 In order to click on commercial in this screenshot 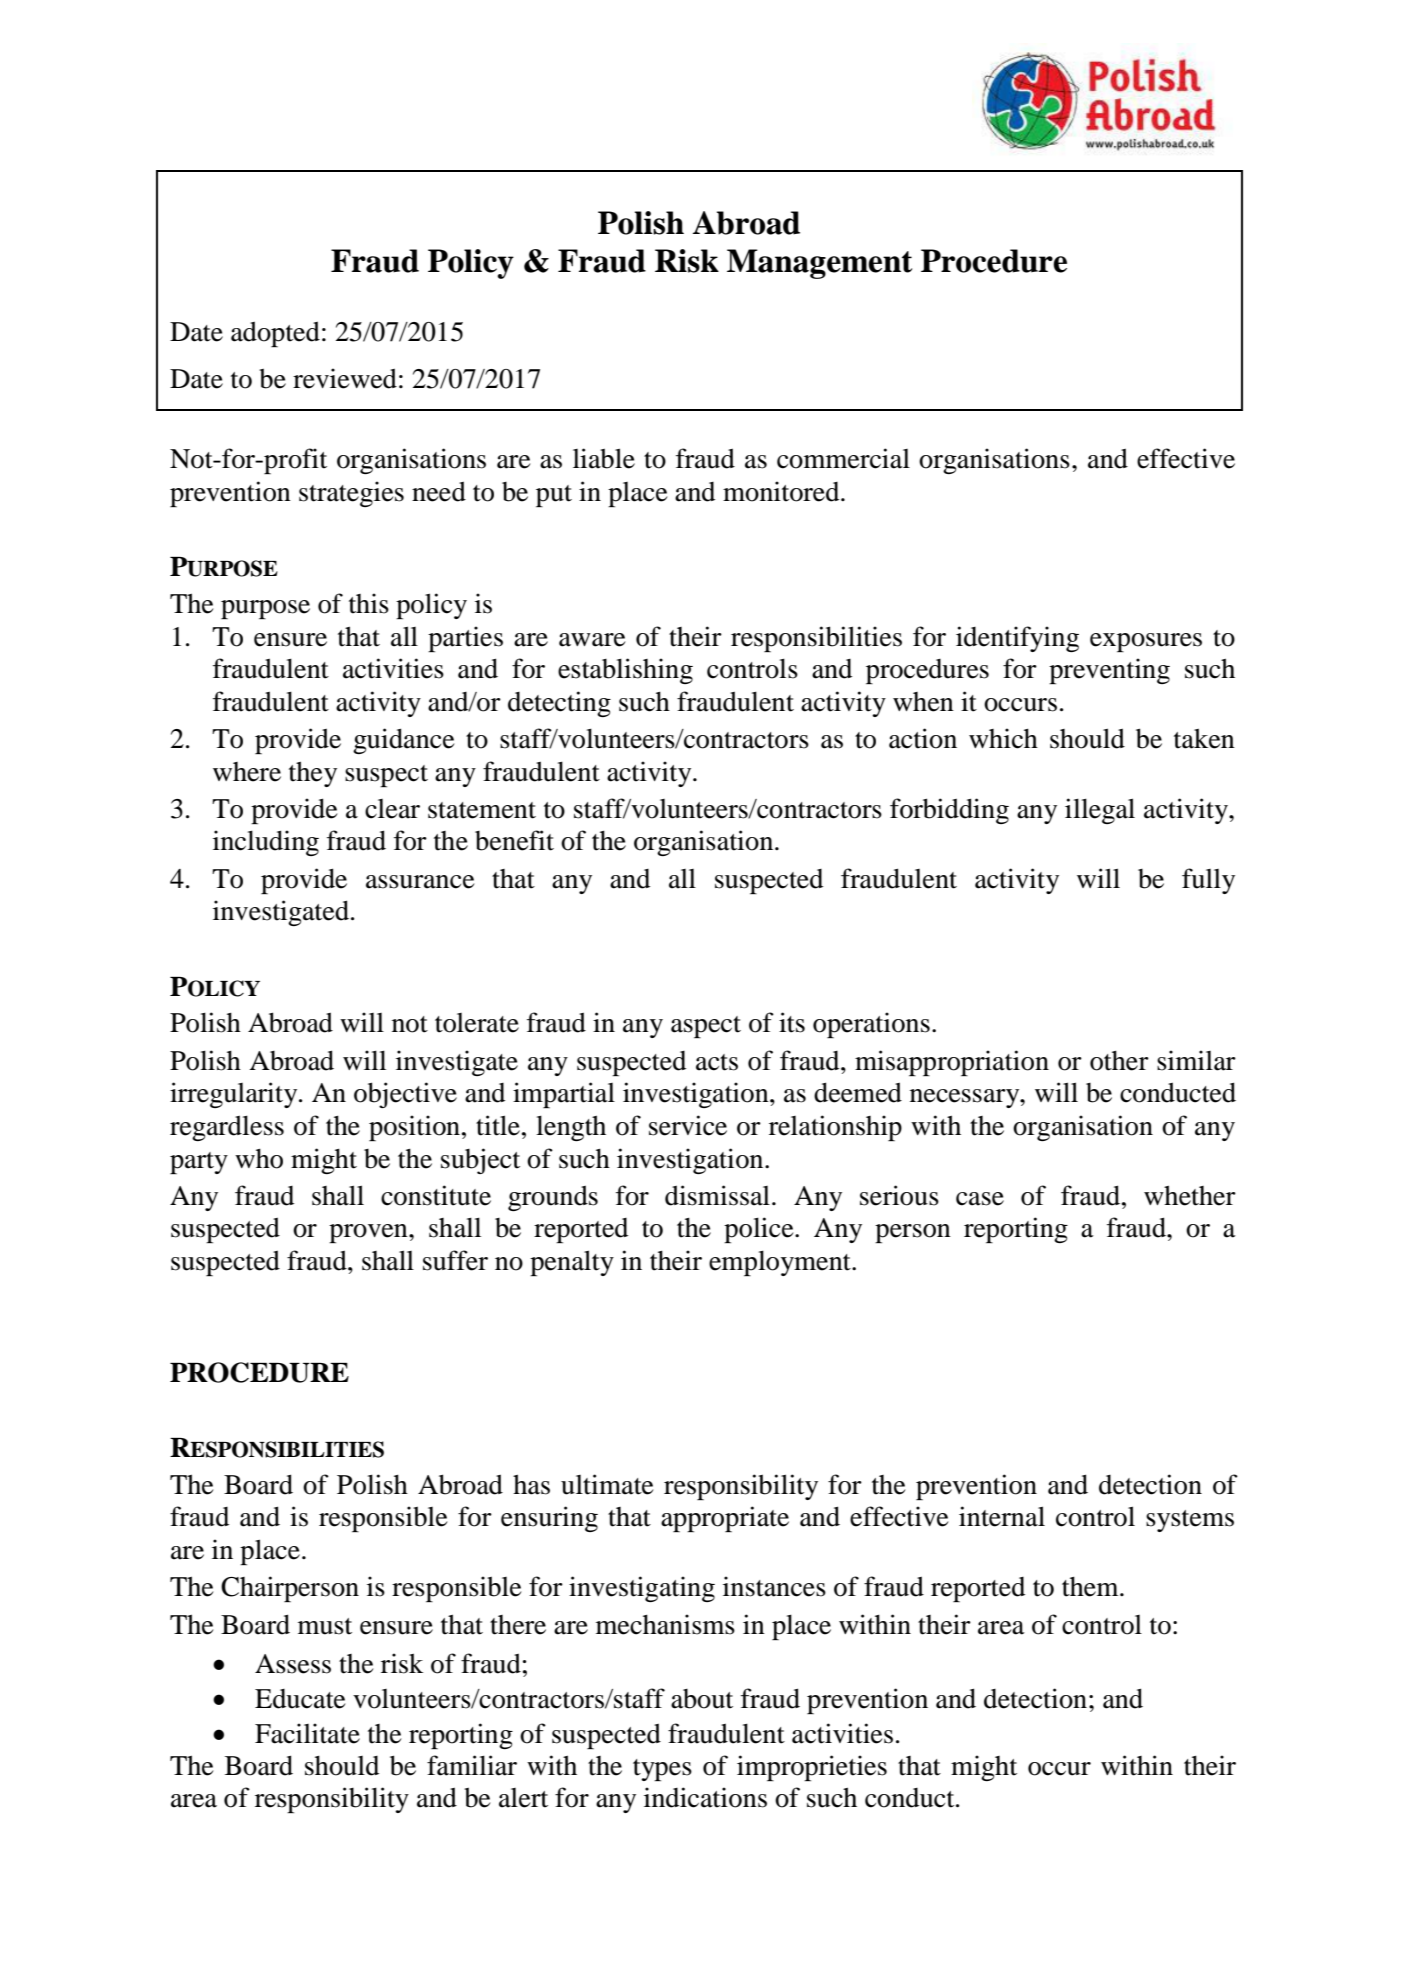, I will do `click(843, 458)`.
